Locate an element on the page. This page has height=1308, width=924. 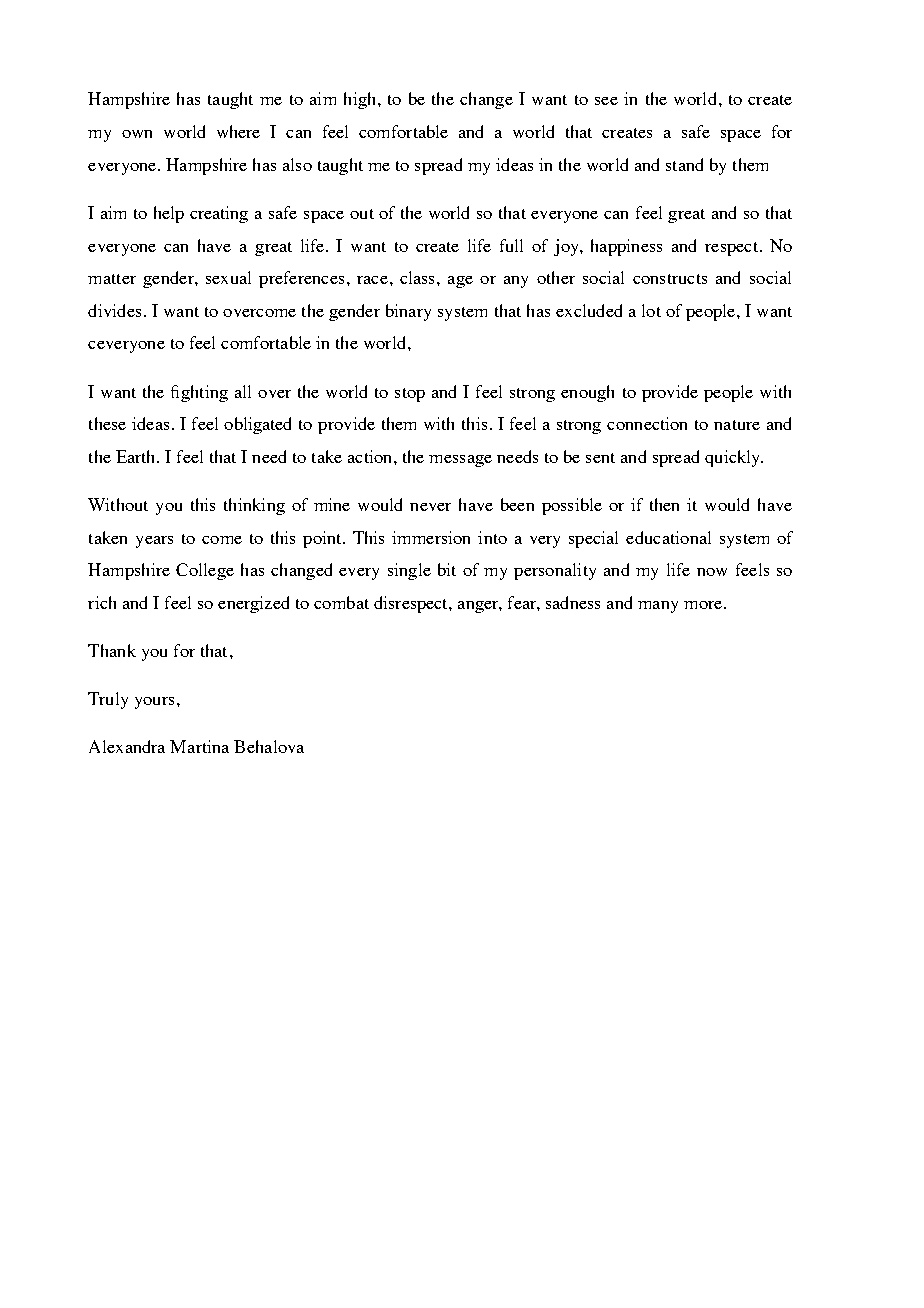
Martina is located at coordinates (199, 746).
